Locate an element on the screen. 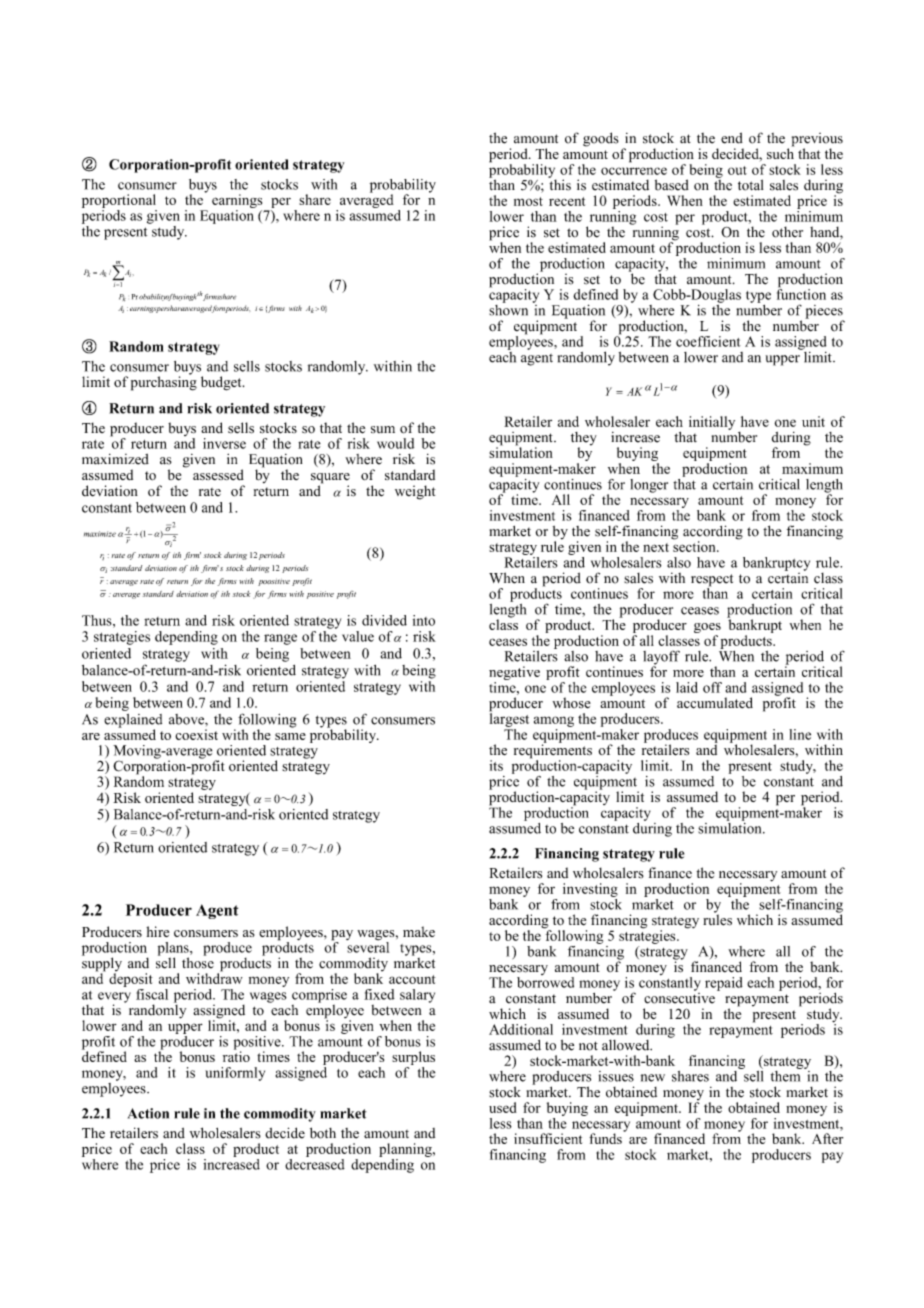  Action is located at coordinates (148, 1113).
